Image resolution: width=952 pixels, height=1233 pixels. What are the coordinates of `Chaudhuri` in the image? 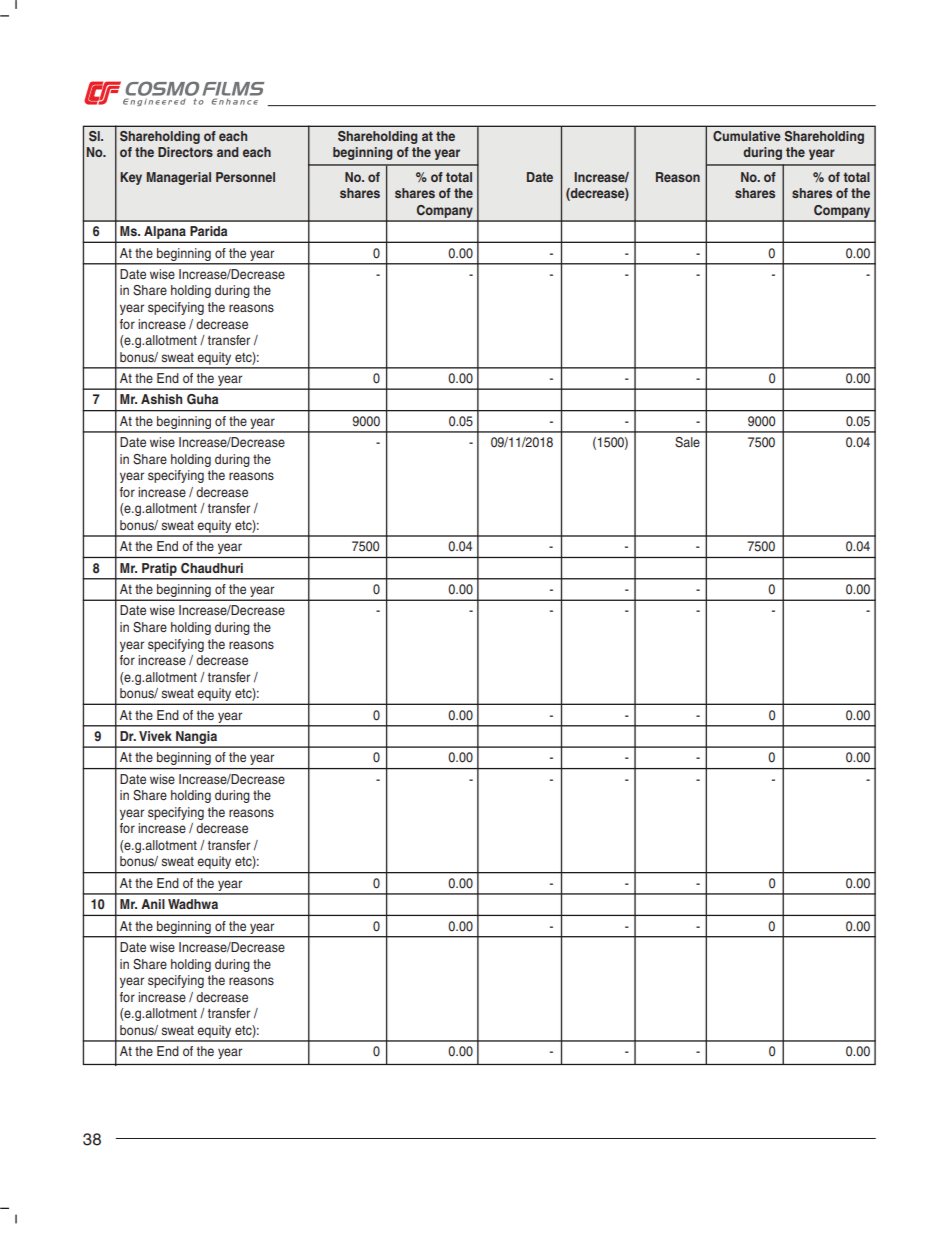 It's located at (212, 568).
